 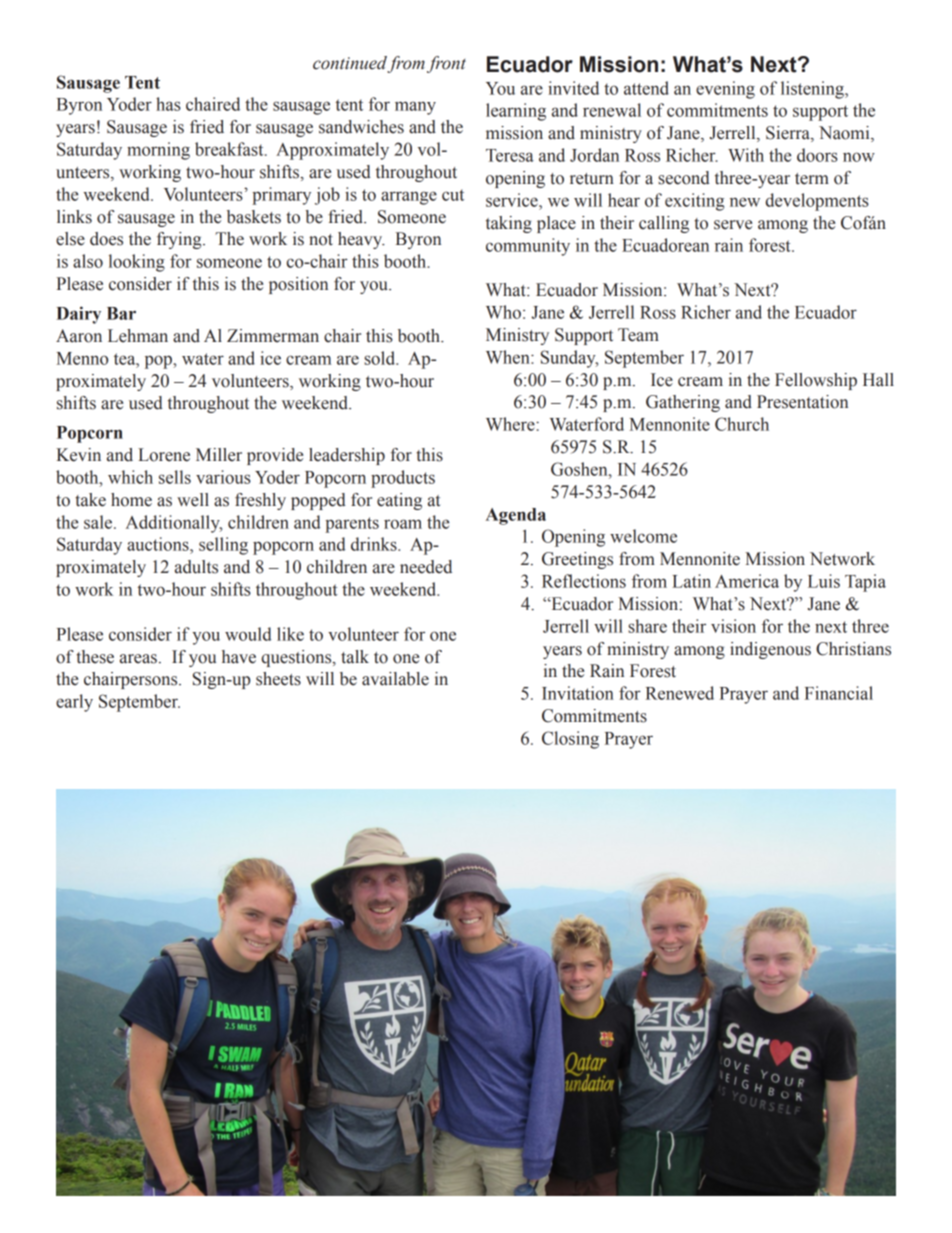 I want to click on early, so click(x=74, y=703).
